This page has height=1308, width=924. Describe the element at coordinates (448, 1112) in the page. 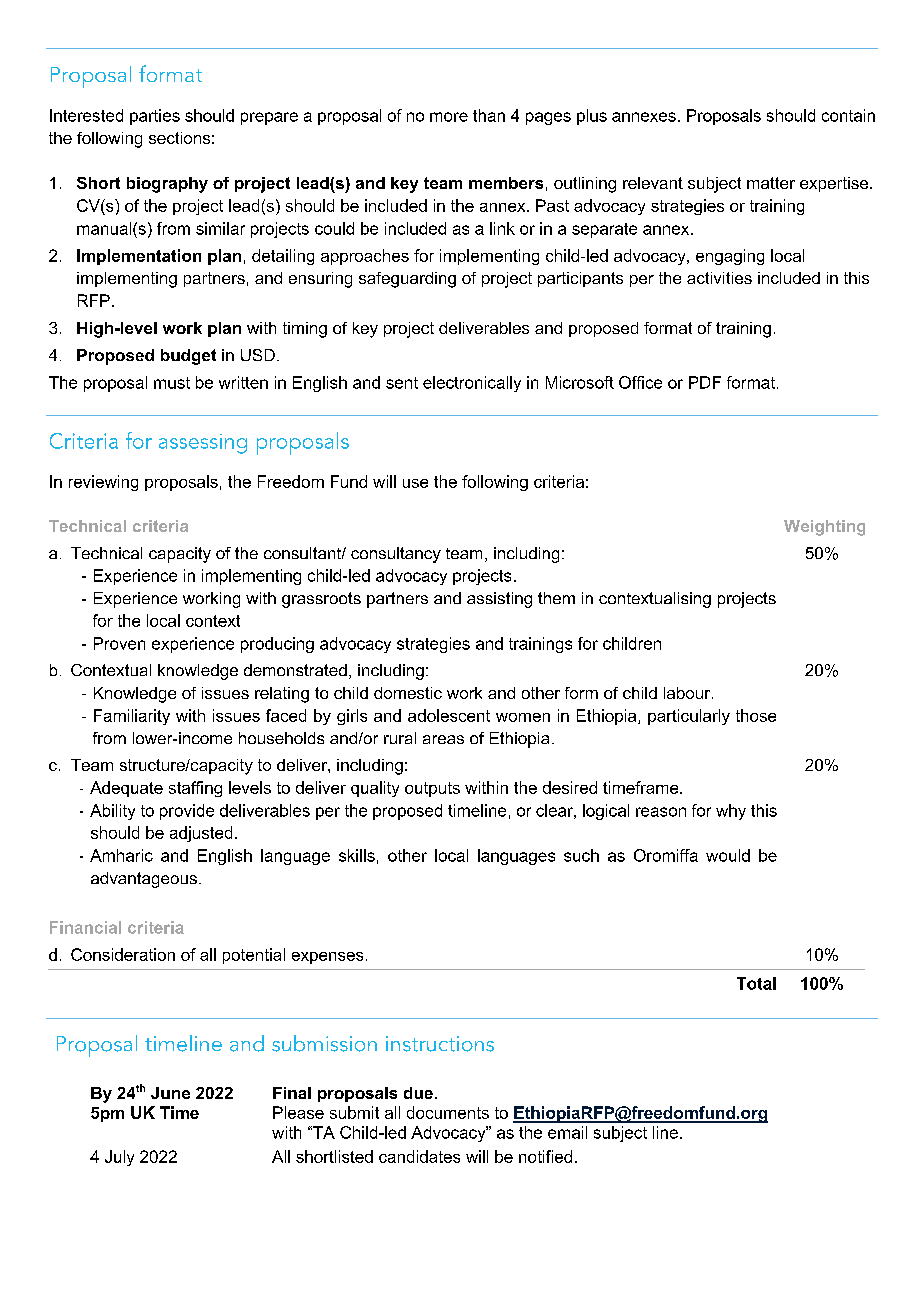

I see `documents` at that location.
